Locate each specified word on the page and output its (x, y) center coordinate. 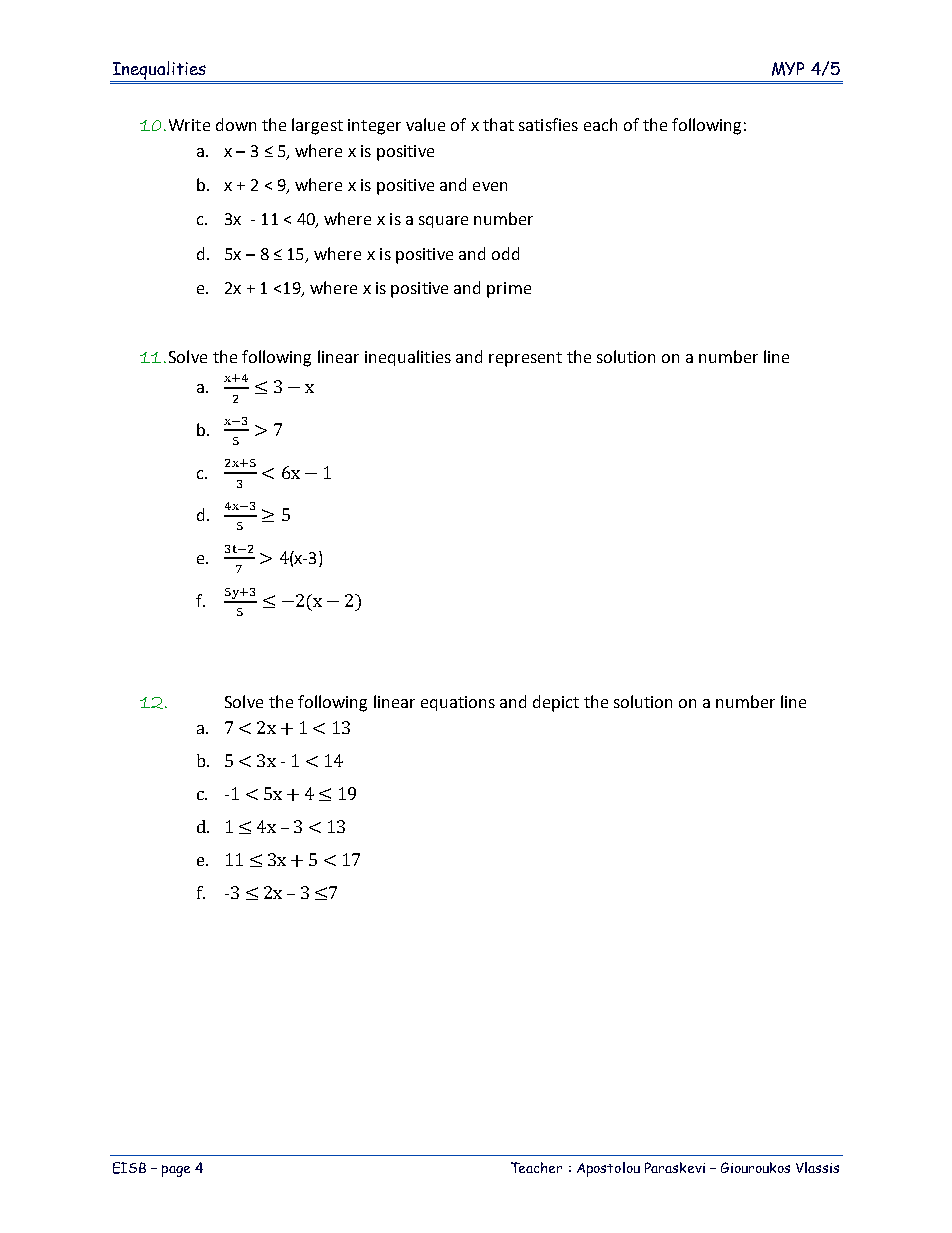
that (498, 124)
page (176, 1171)
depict (556, 703)
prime (509, 290)
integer (374, 127)
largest (317, 126)
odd (505, 253)
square (443, 222)
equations (458, 703)
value (425, 124)
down (236, 124)
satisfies (548, 124)
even (490, 186)
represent (525, 359)
